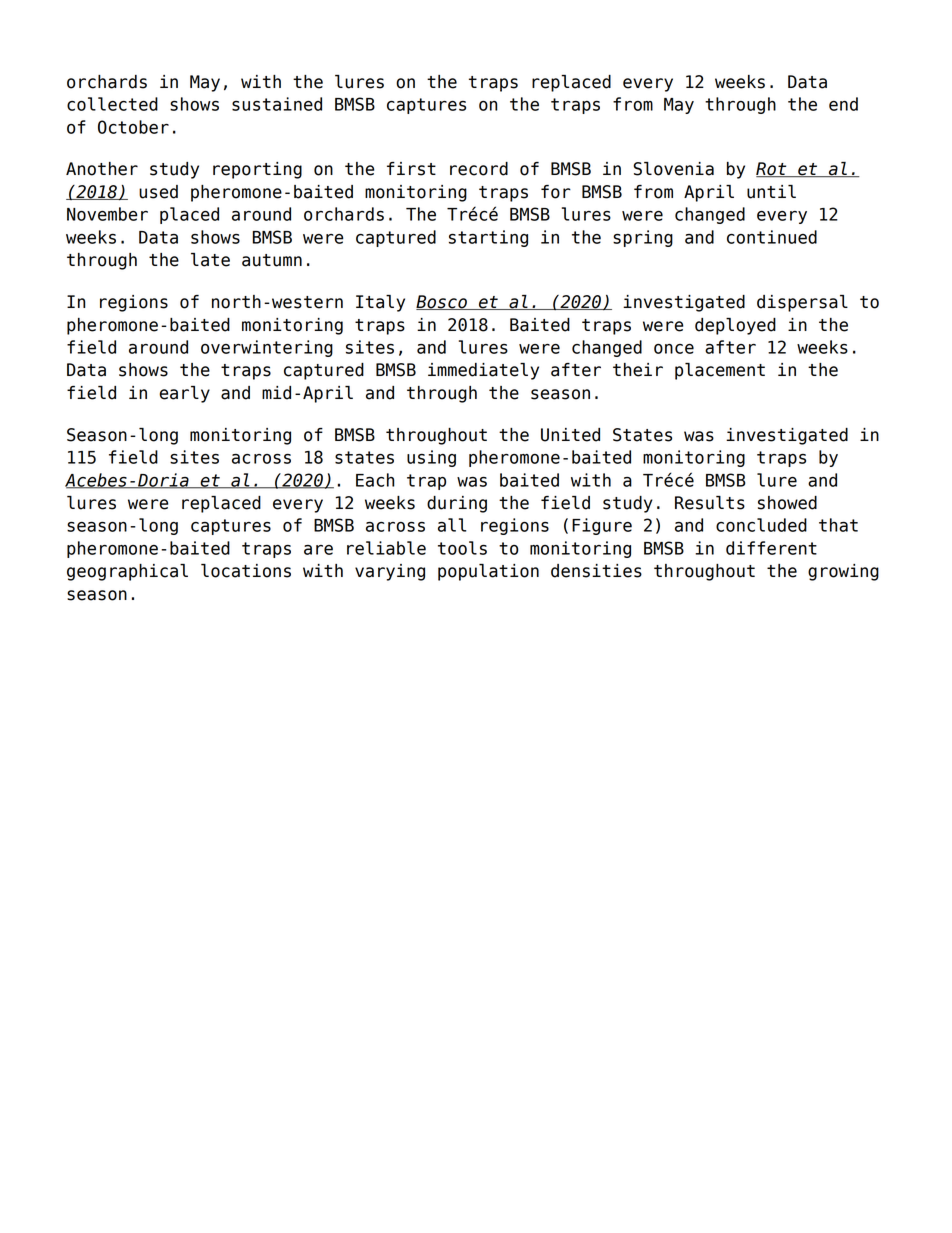  Describe the element at coordinates (375, 480) in the page. I see `Each` at that location.
